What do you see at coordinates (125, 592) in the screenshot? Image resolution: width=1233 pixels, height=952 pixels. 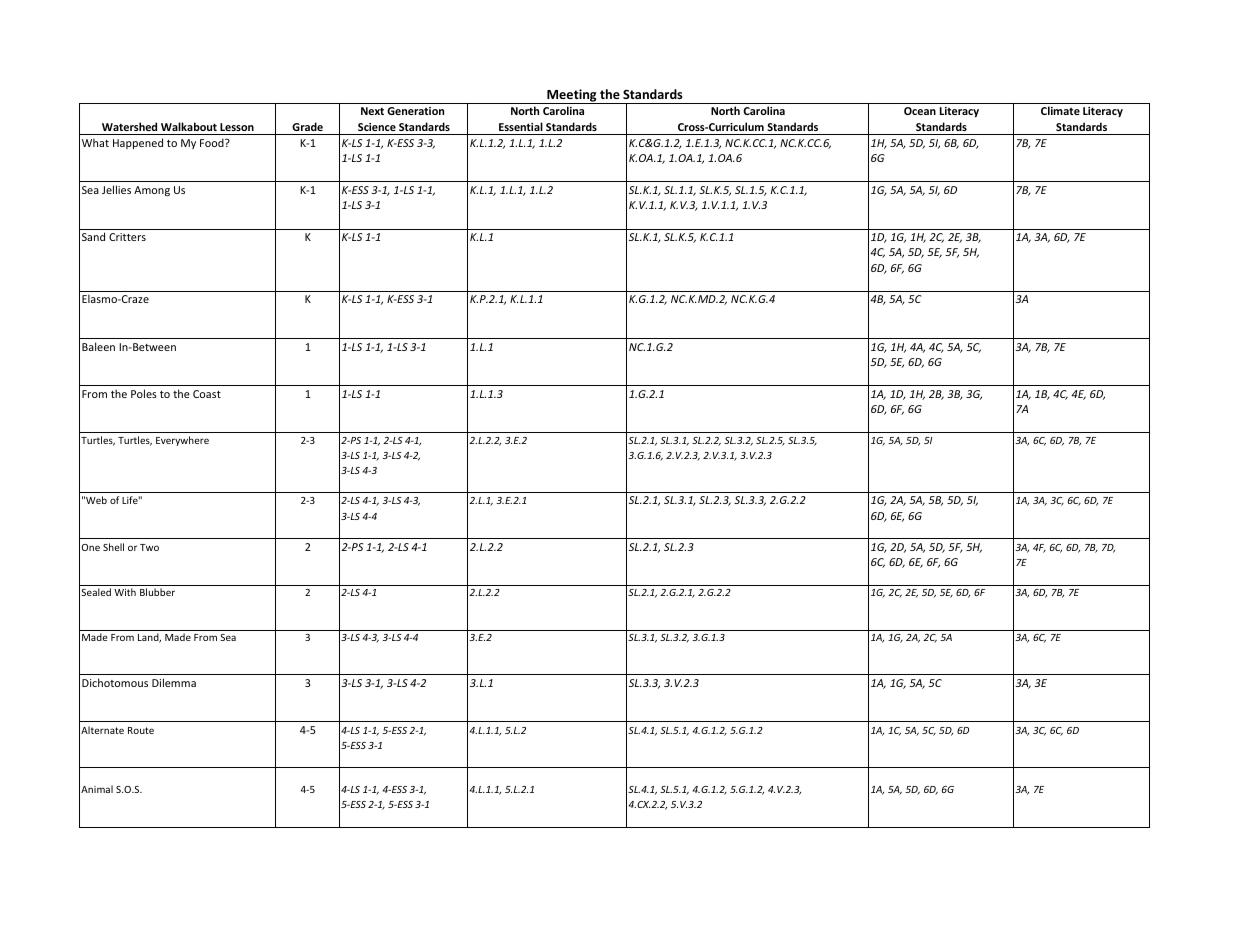 I see `With` at bounding box center [125, 592].
